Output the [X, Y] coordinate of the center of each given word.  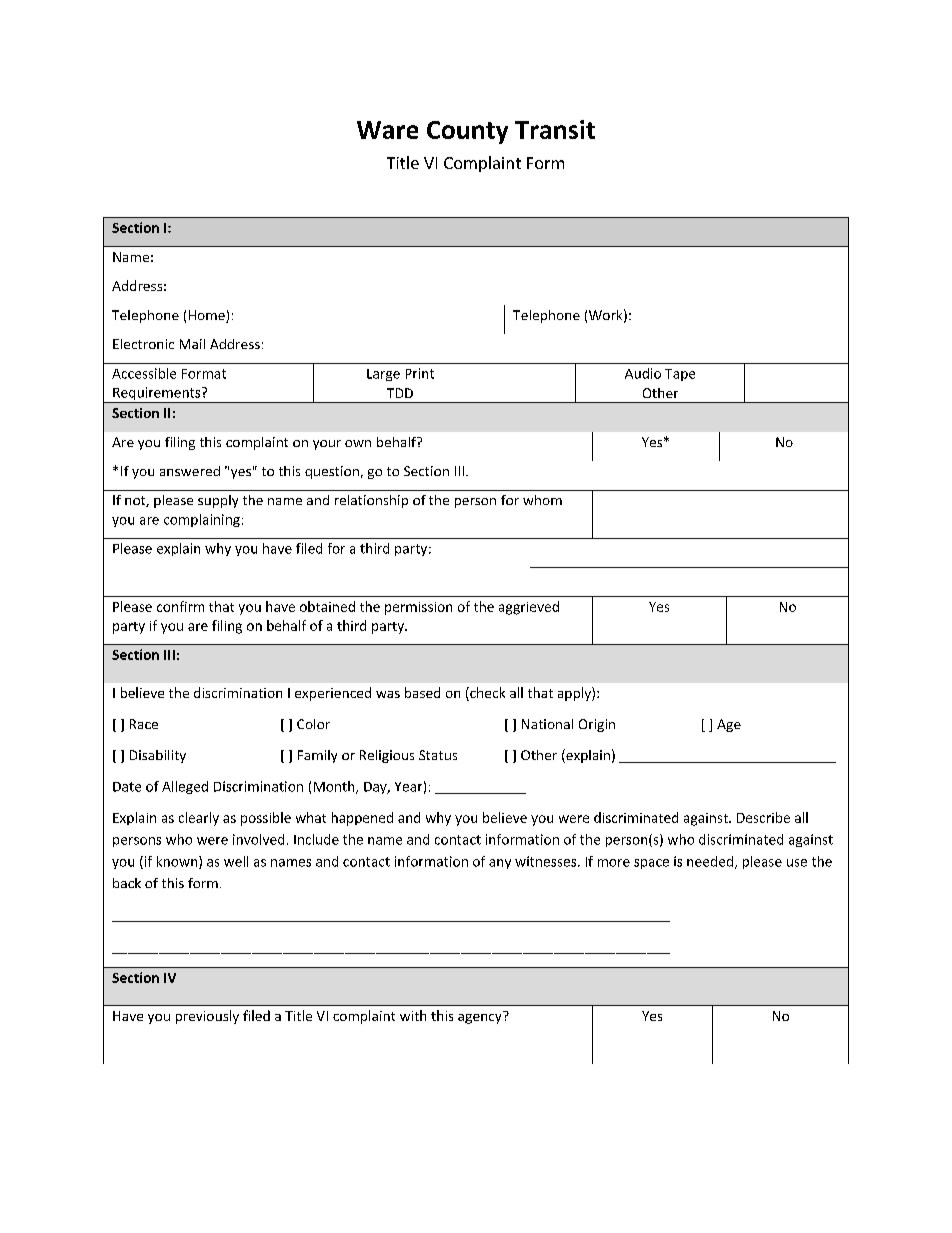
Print [420, 373]
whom [542, 500]
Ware [387, 130]
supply [218, 501]
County [467, 132]
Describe [763, 817]
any [500, 864]
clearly [199, 819]
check [486, 694]
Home [208, 316]
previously [207, 1017]
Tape [680, 375]
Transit [555, 129]
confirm [180, 606]
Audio [643, 373]
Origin [597, 725]
